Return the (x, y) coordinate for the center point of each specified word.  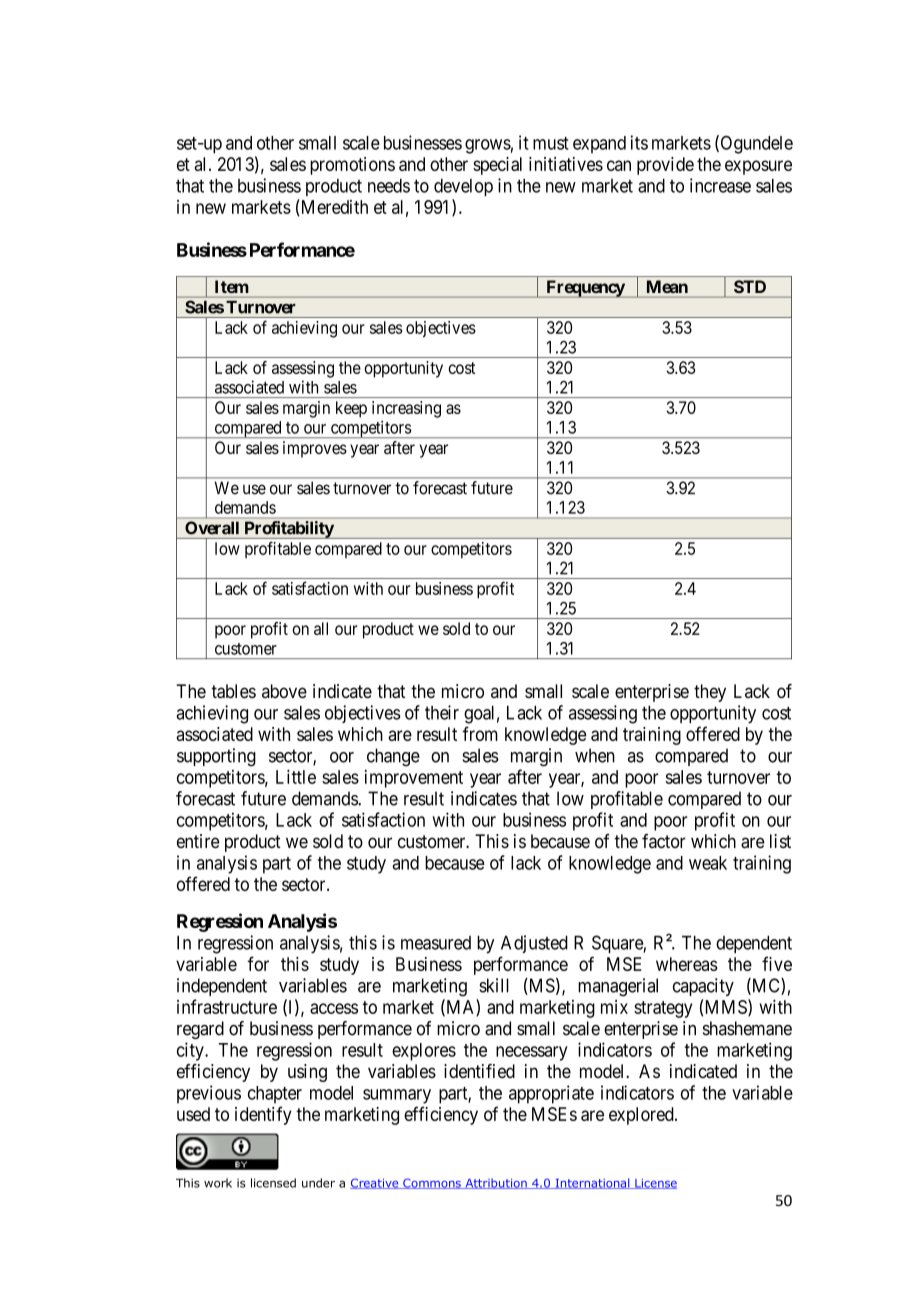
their (442, 712)
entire (198, 841)
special (497, 166)
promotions (352, 166)
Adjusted (534, 944)
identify (263, 1115)
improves (315, 449)
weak (708, 863)
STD (750, 286)
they (710, 693)
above (284, 691)
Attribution (496, 1183)
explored (642, 1116)
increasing (406, 409)
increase (720, 185)
